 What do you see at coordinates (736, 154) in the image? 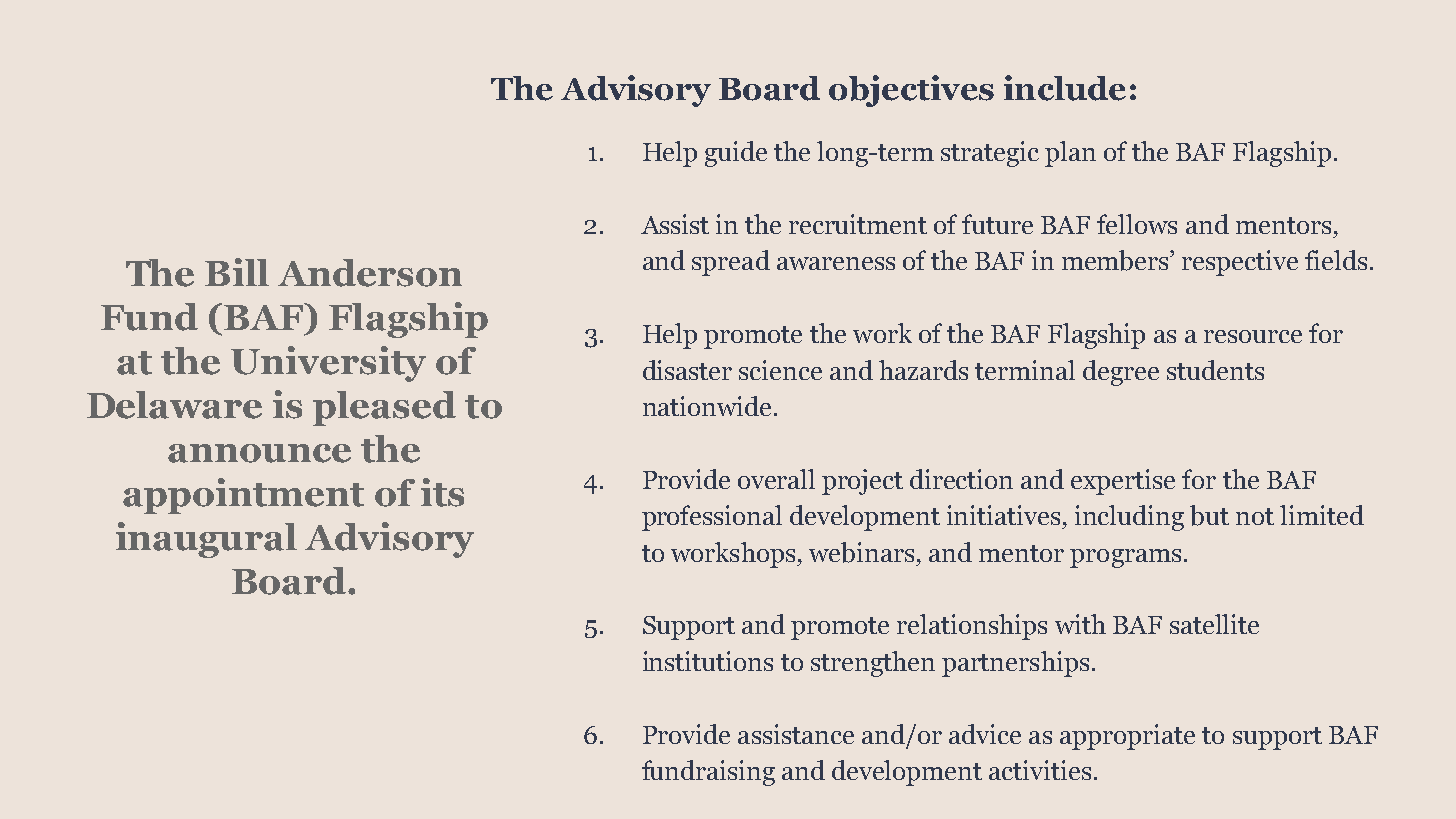
I see `guide` at bounding box center [736, 154].
